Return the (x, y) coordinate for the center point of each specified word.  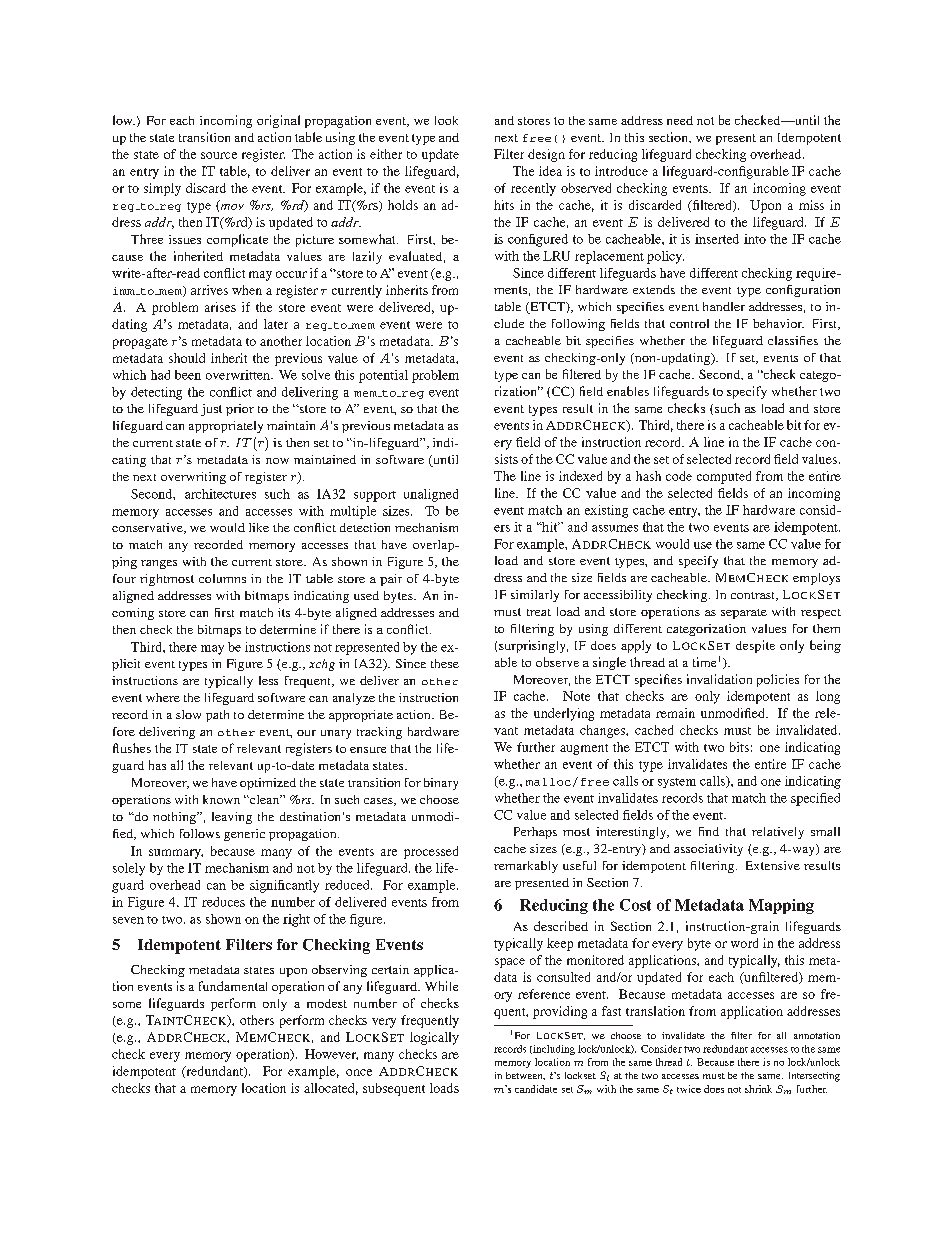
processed (431, 852)
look (446, 120)
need (680, 120)
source (219, 155)
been (188, 375)
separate (744, 614)
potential (383, 376)
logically (434, 1038)
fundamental (233, 986)
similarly (535, 596)
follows (200, 833)
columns (222, 578)
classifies (793, 340)
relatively (778, 833)
